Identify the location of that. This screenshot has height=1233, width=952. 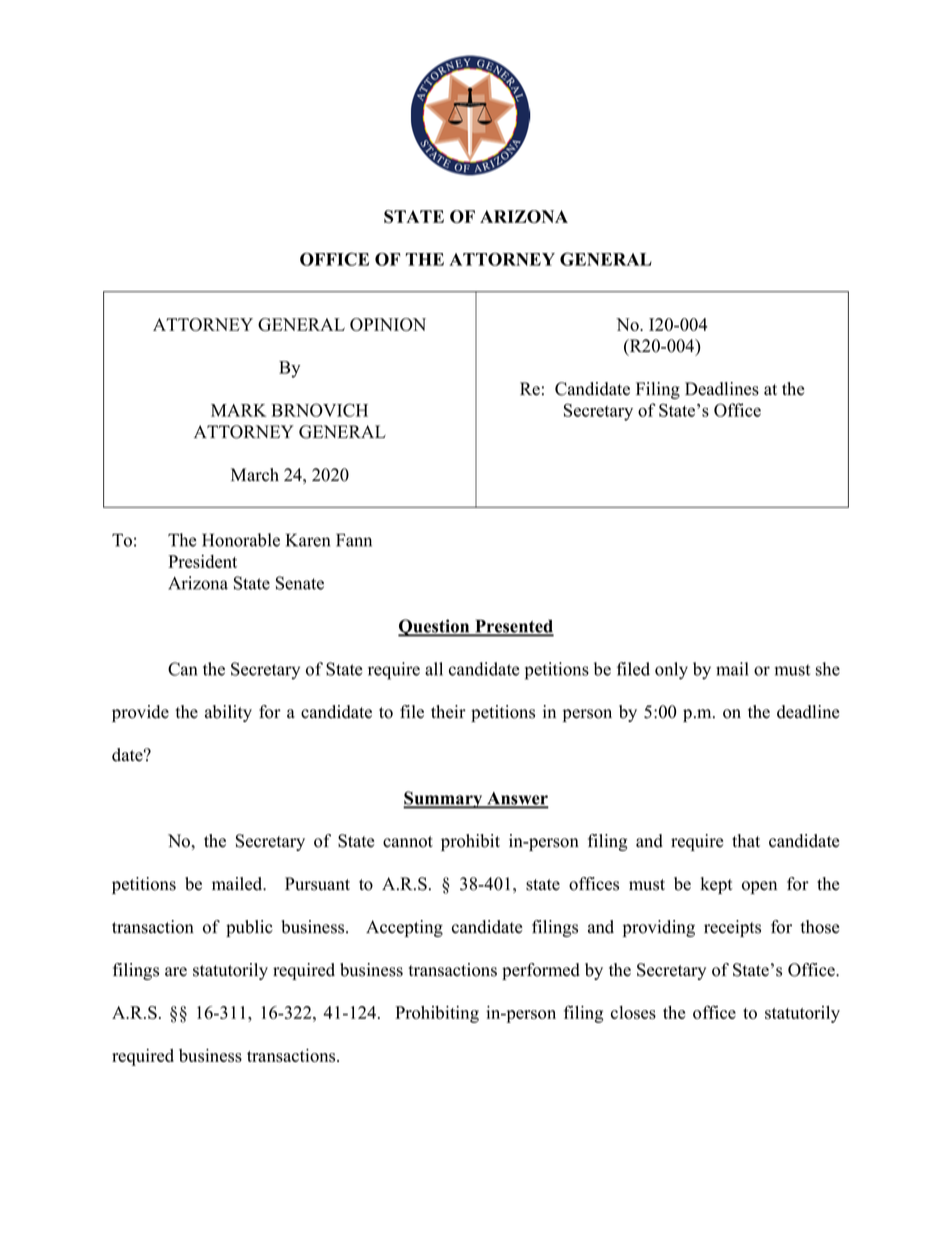
(746, 840).
